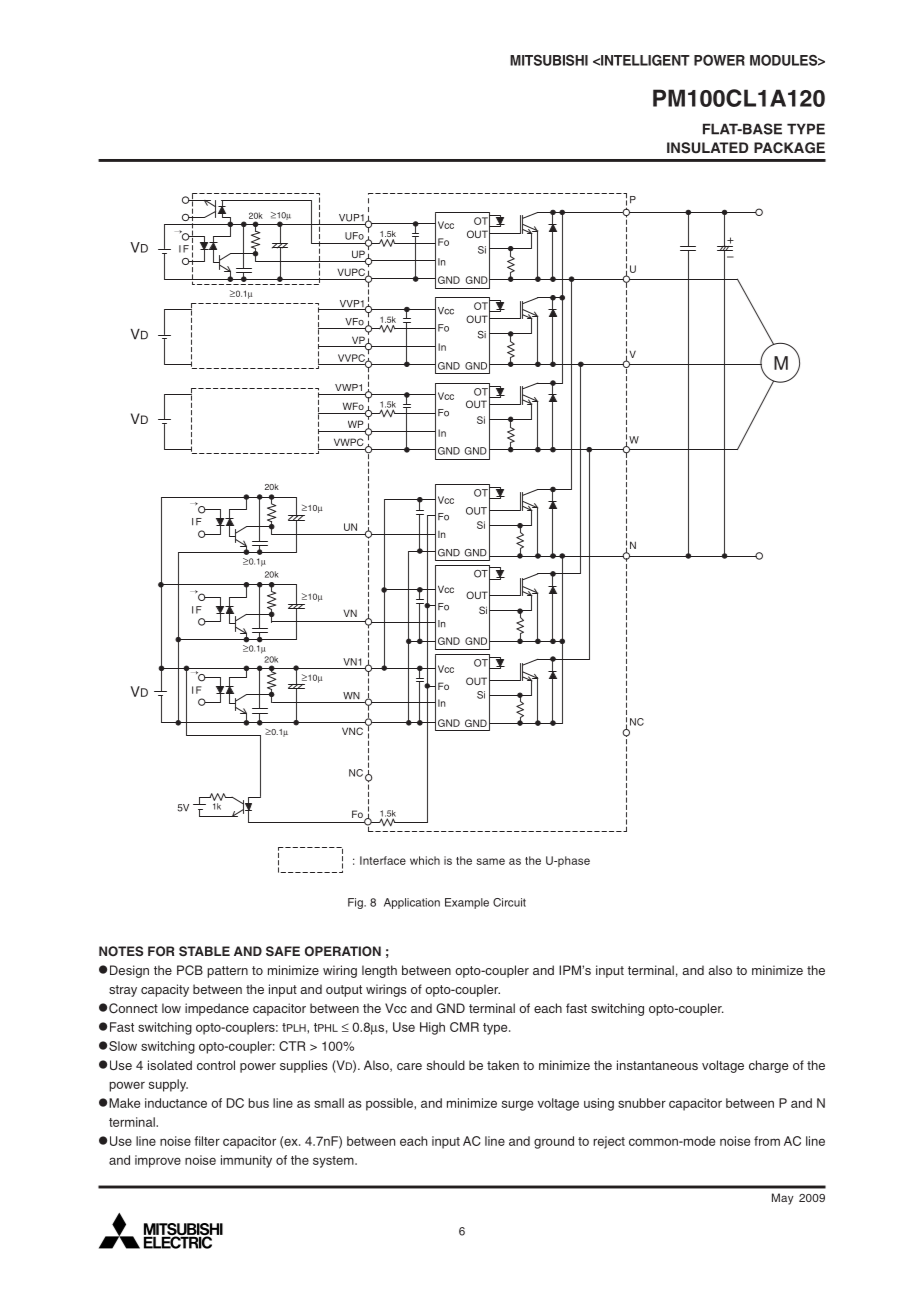  Describe the element at coordinates (425, 860) in the image. I see `which` at that location.
